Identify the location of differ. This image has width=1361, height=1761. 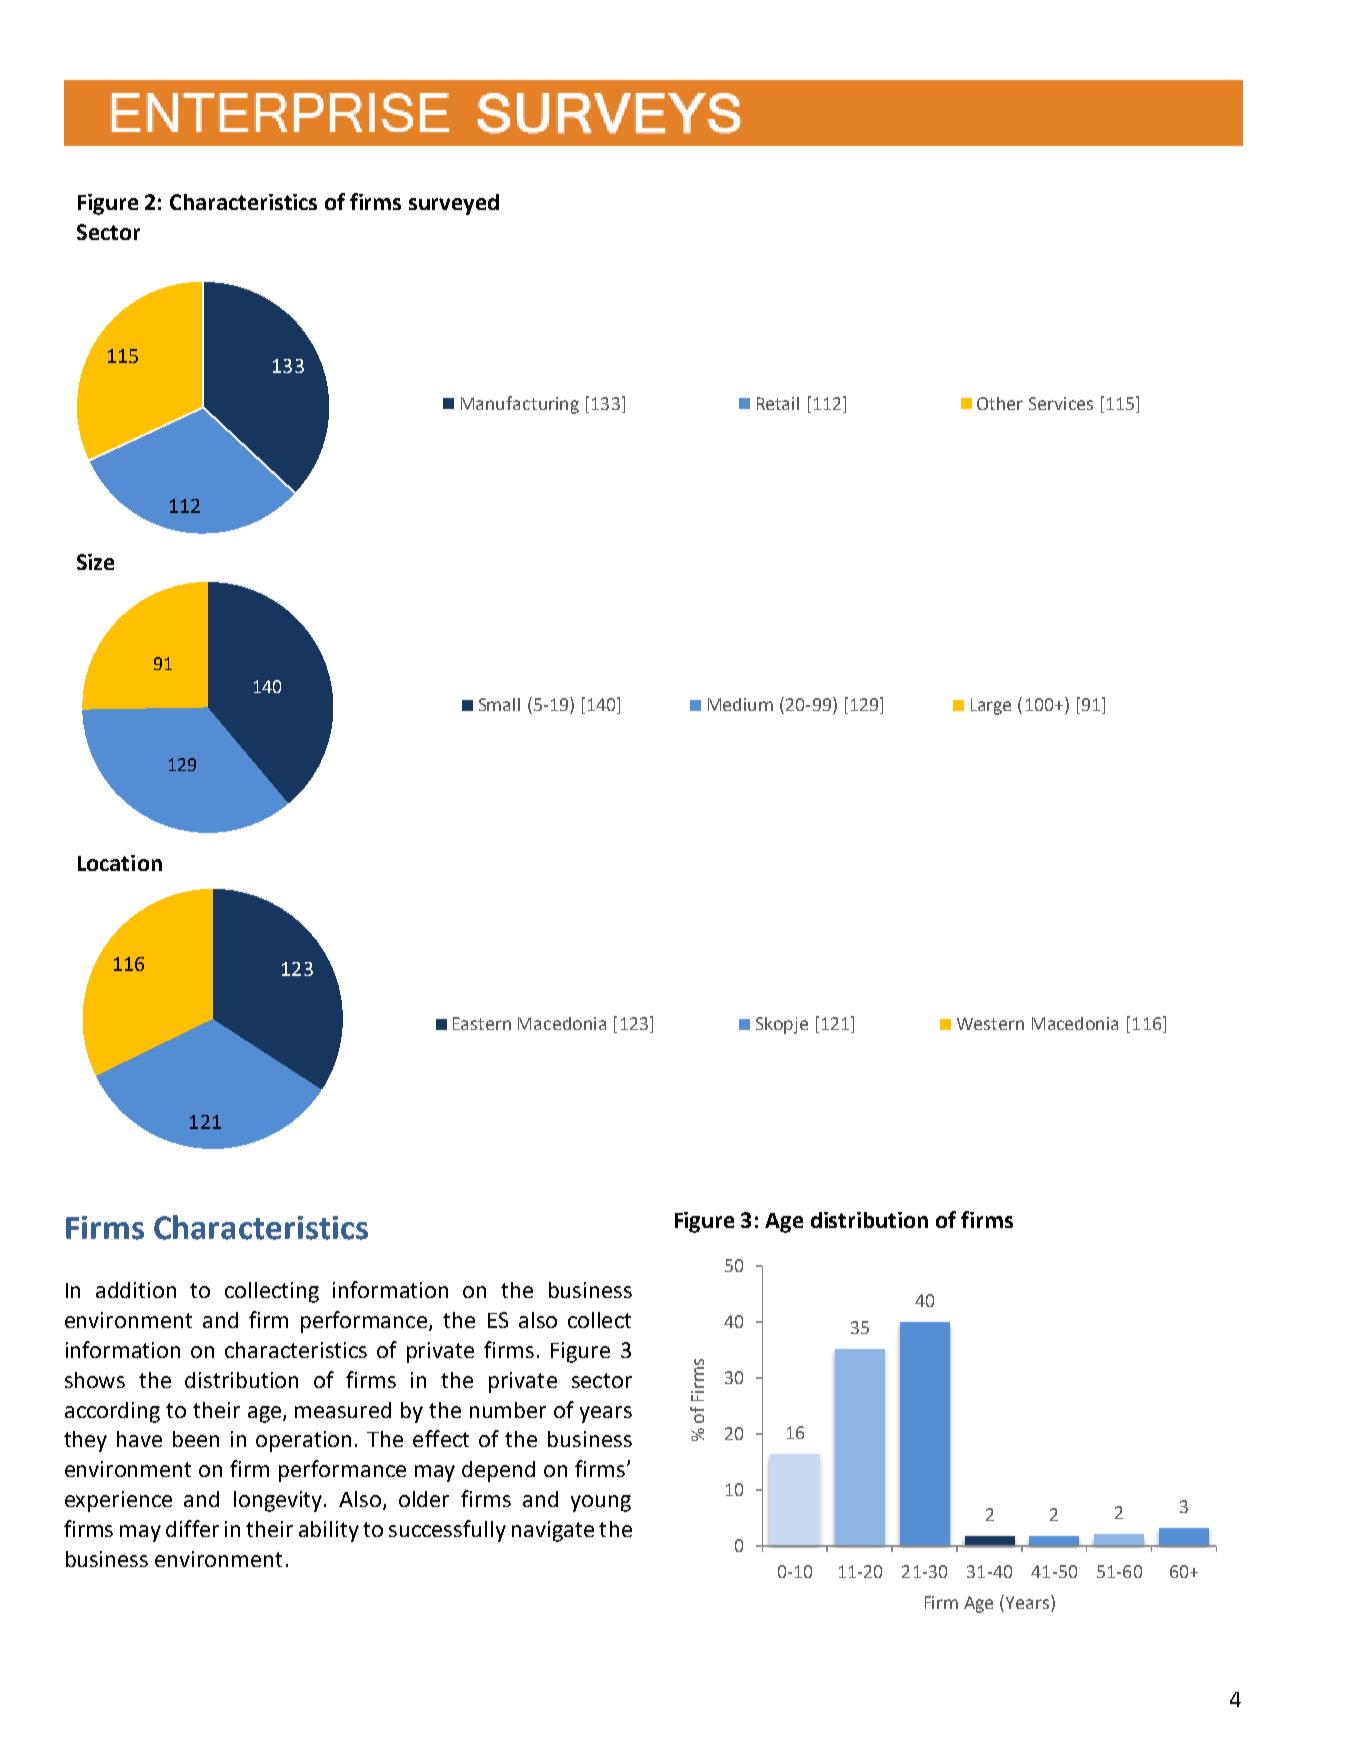
(192, 1528).
